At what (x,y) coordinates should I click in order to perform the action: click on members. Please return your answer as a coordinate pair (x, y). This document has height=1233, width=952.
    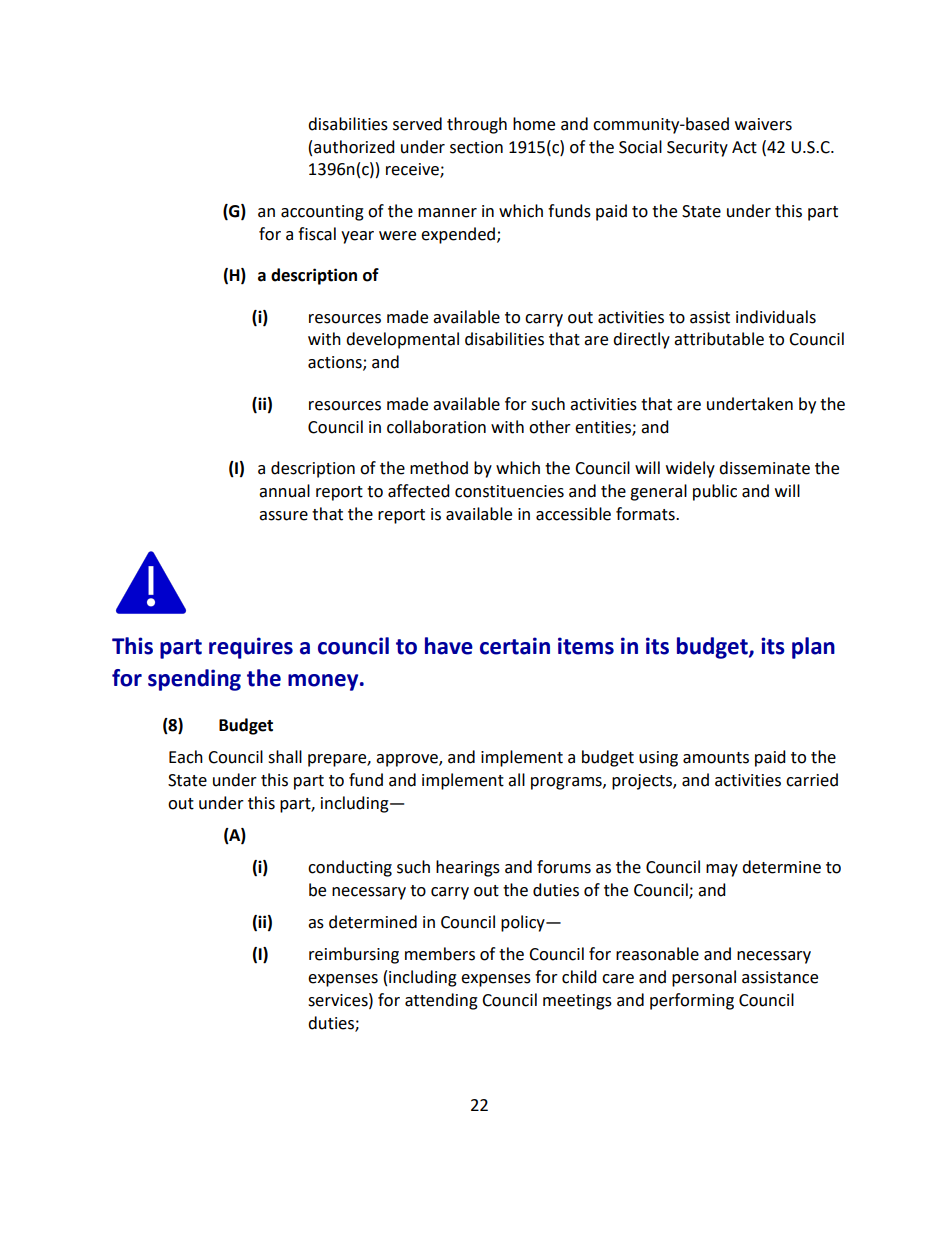
    Looking at the image, I should click on (440, 954).
